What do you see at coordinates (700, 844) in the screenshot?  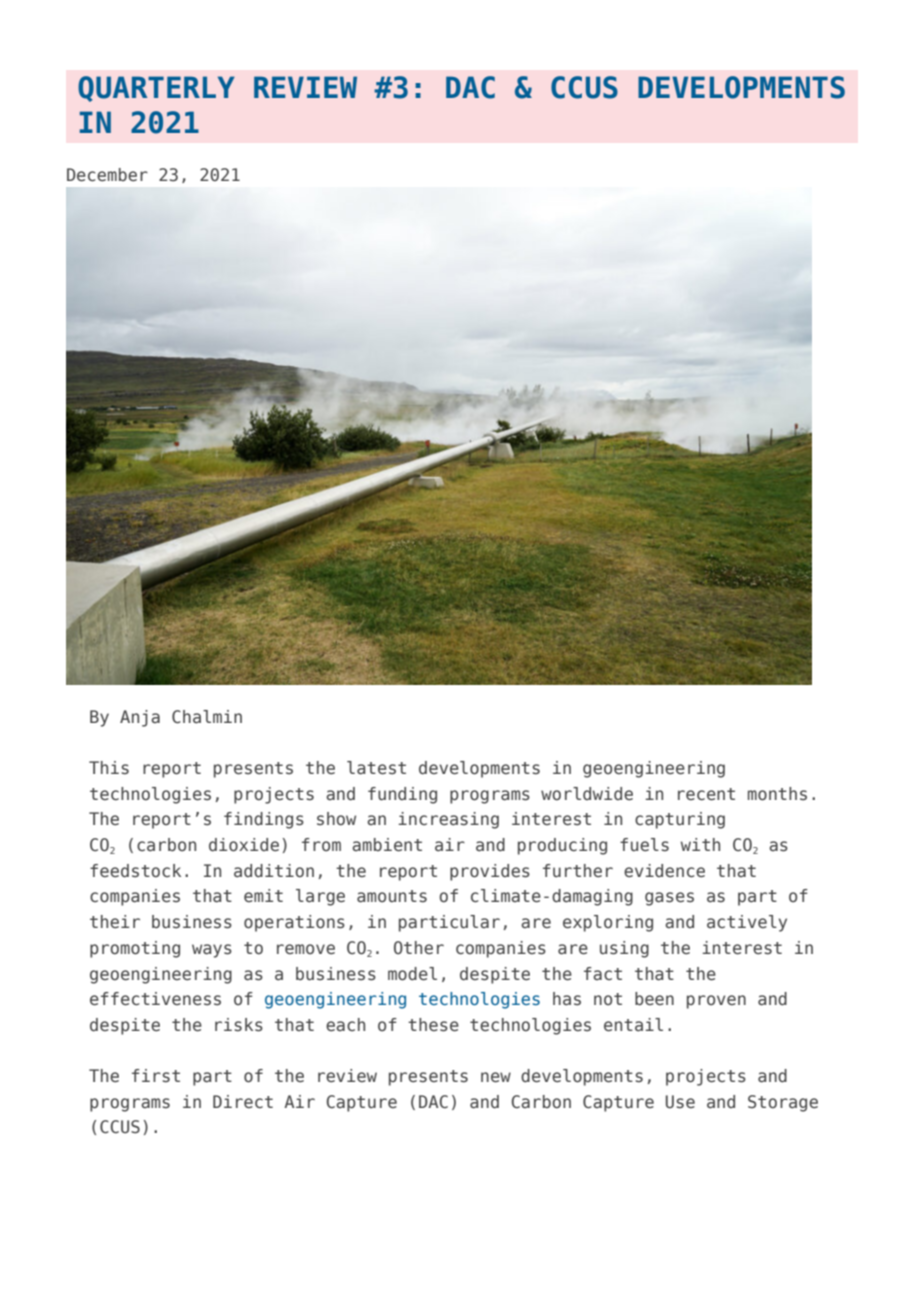 I see `with` at bounding box center [700, 844].
